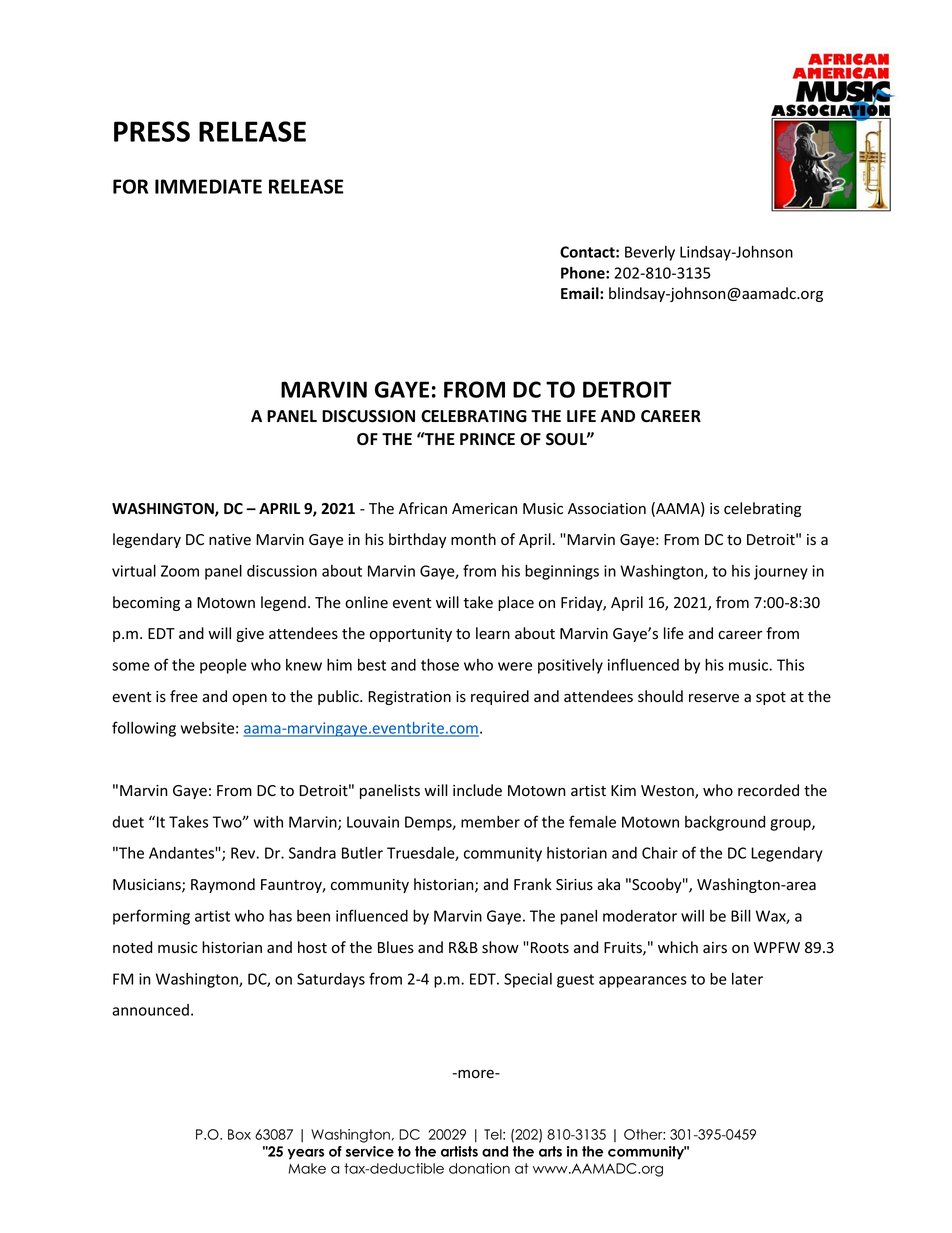 The height and width of the image is (1233, 952). Describe the element at coordinates (239, 1134) in the image. I see `Box` at that location.
